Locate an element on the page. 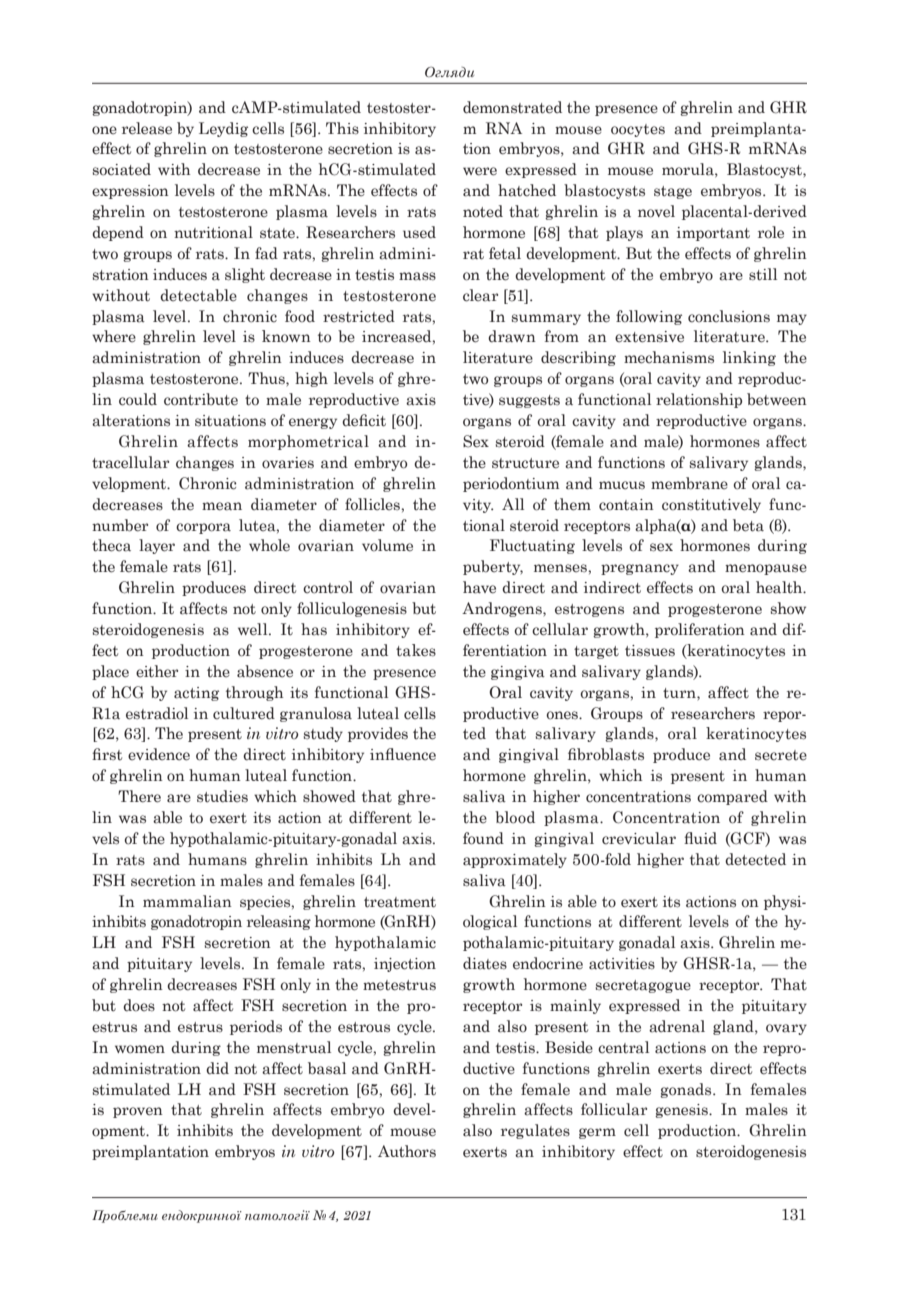 Image resolution: width=921 pixels, height=1316 pixels. mammalian is located at coordinates (187, 901).
